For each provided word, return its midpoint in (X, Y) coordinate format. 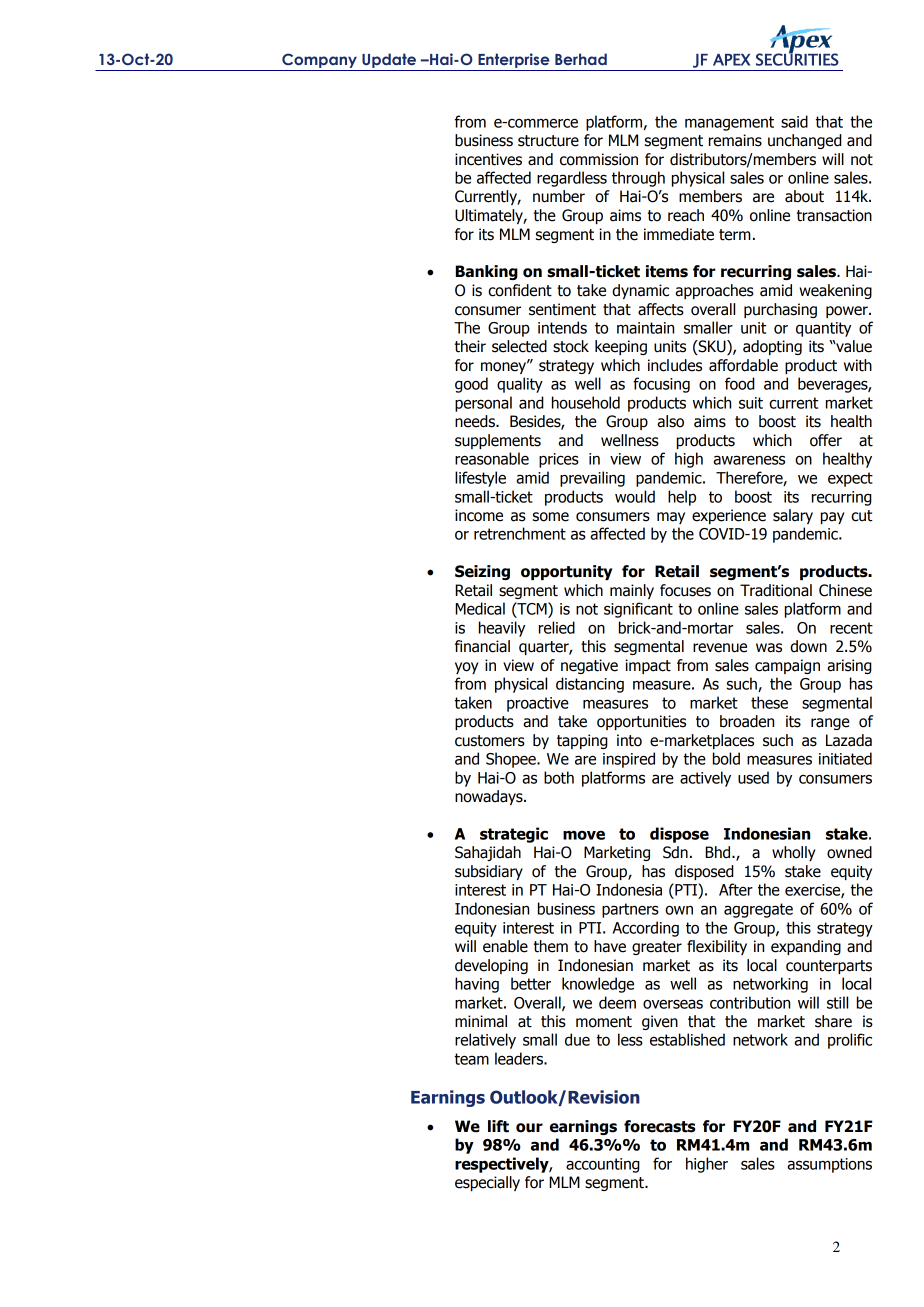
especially (487, 1183)
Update (389, 62)
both (559, 777)
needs (476, 421)
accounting (603, 1165)
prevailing (592, 479)
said (794, 121)
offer (826, 440)
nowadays (490, 797)
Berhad (581, 59)
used (753, 777)
